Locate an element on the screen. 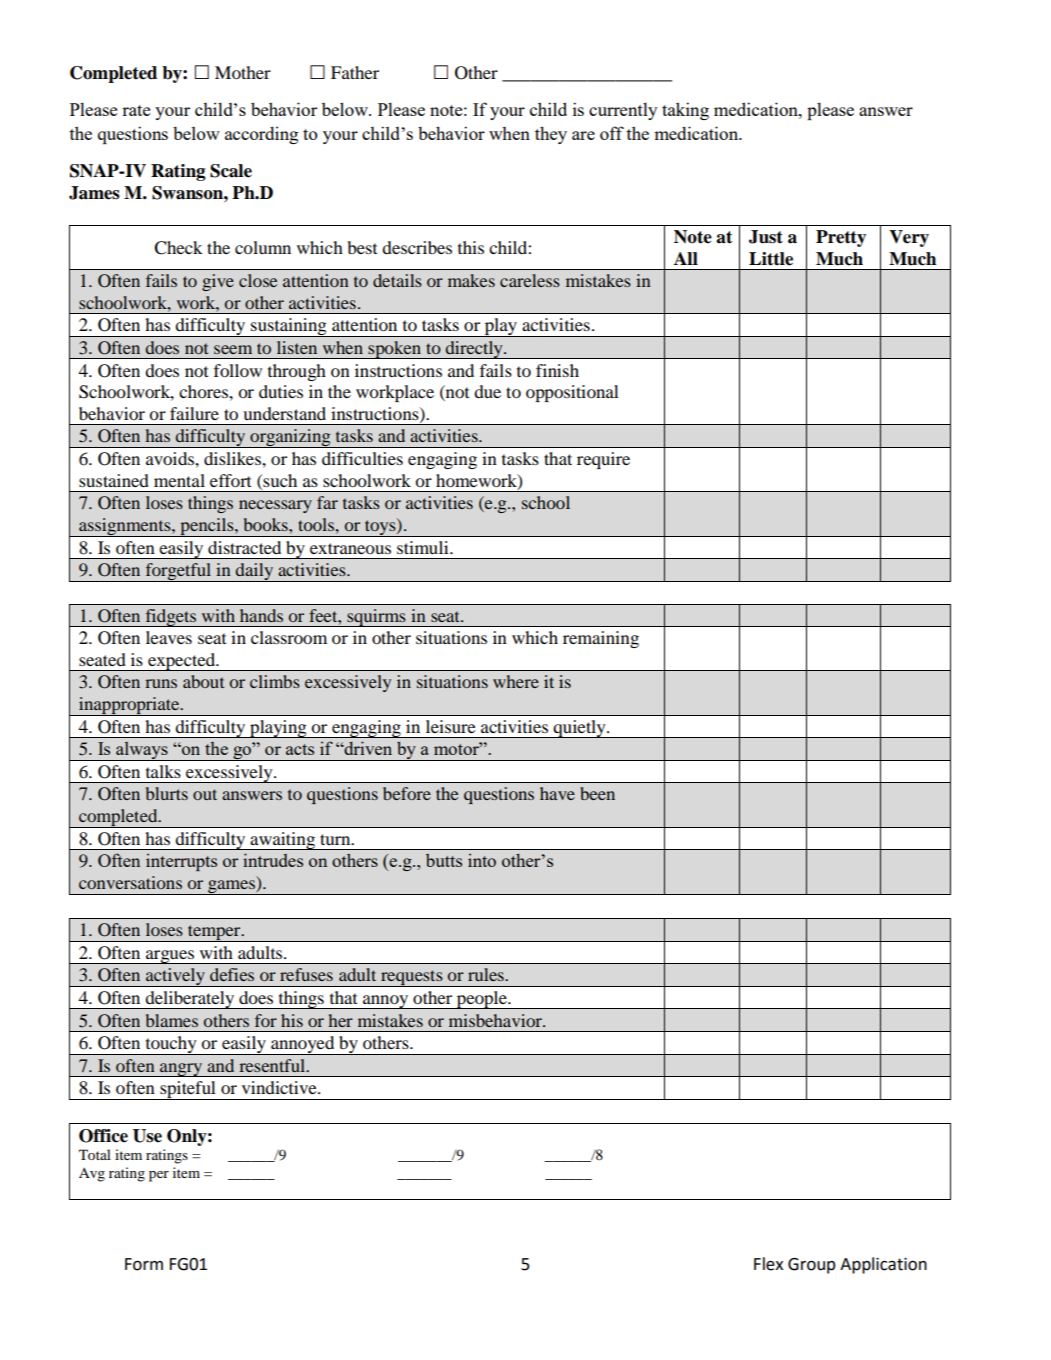 This screenshot has height=1360, width=1051. rules is located at coordinates (487, 974).
